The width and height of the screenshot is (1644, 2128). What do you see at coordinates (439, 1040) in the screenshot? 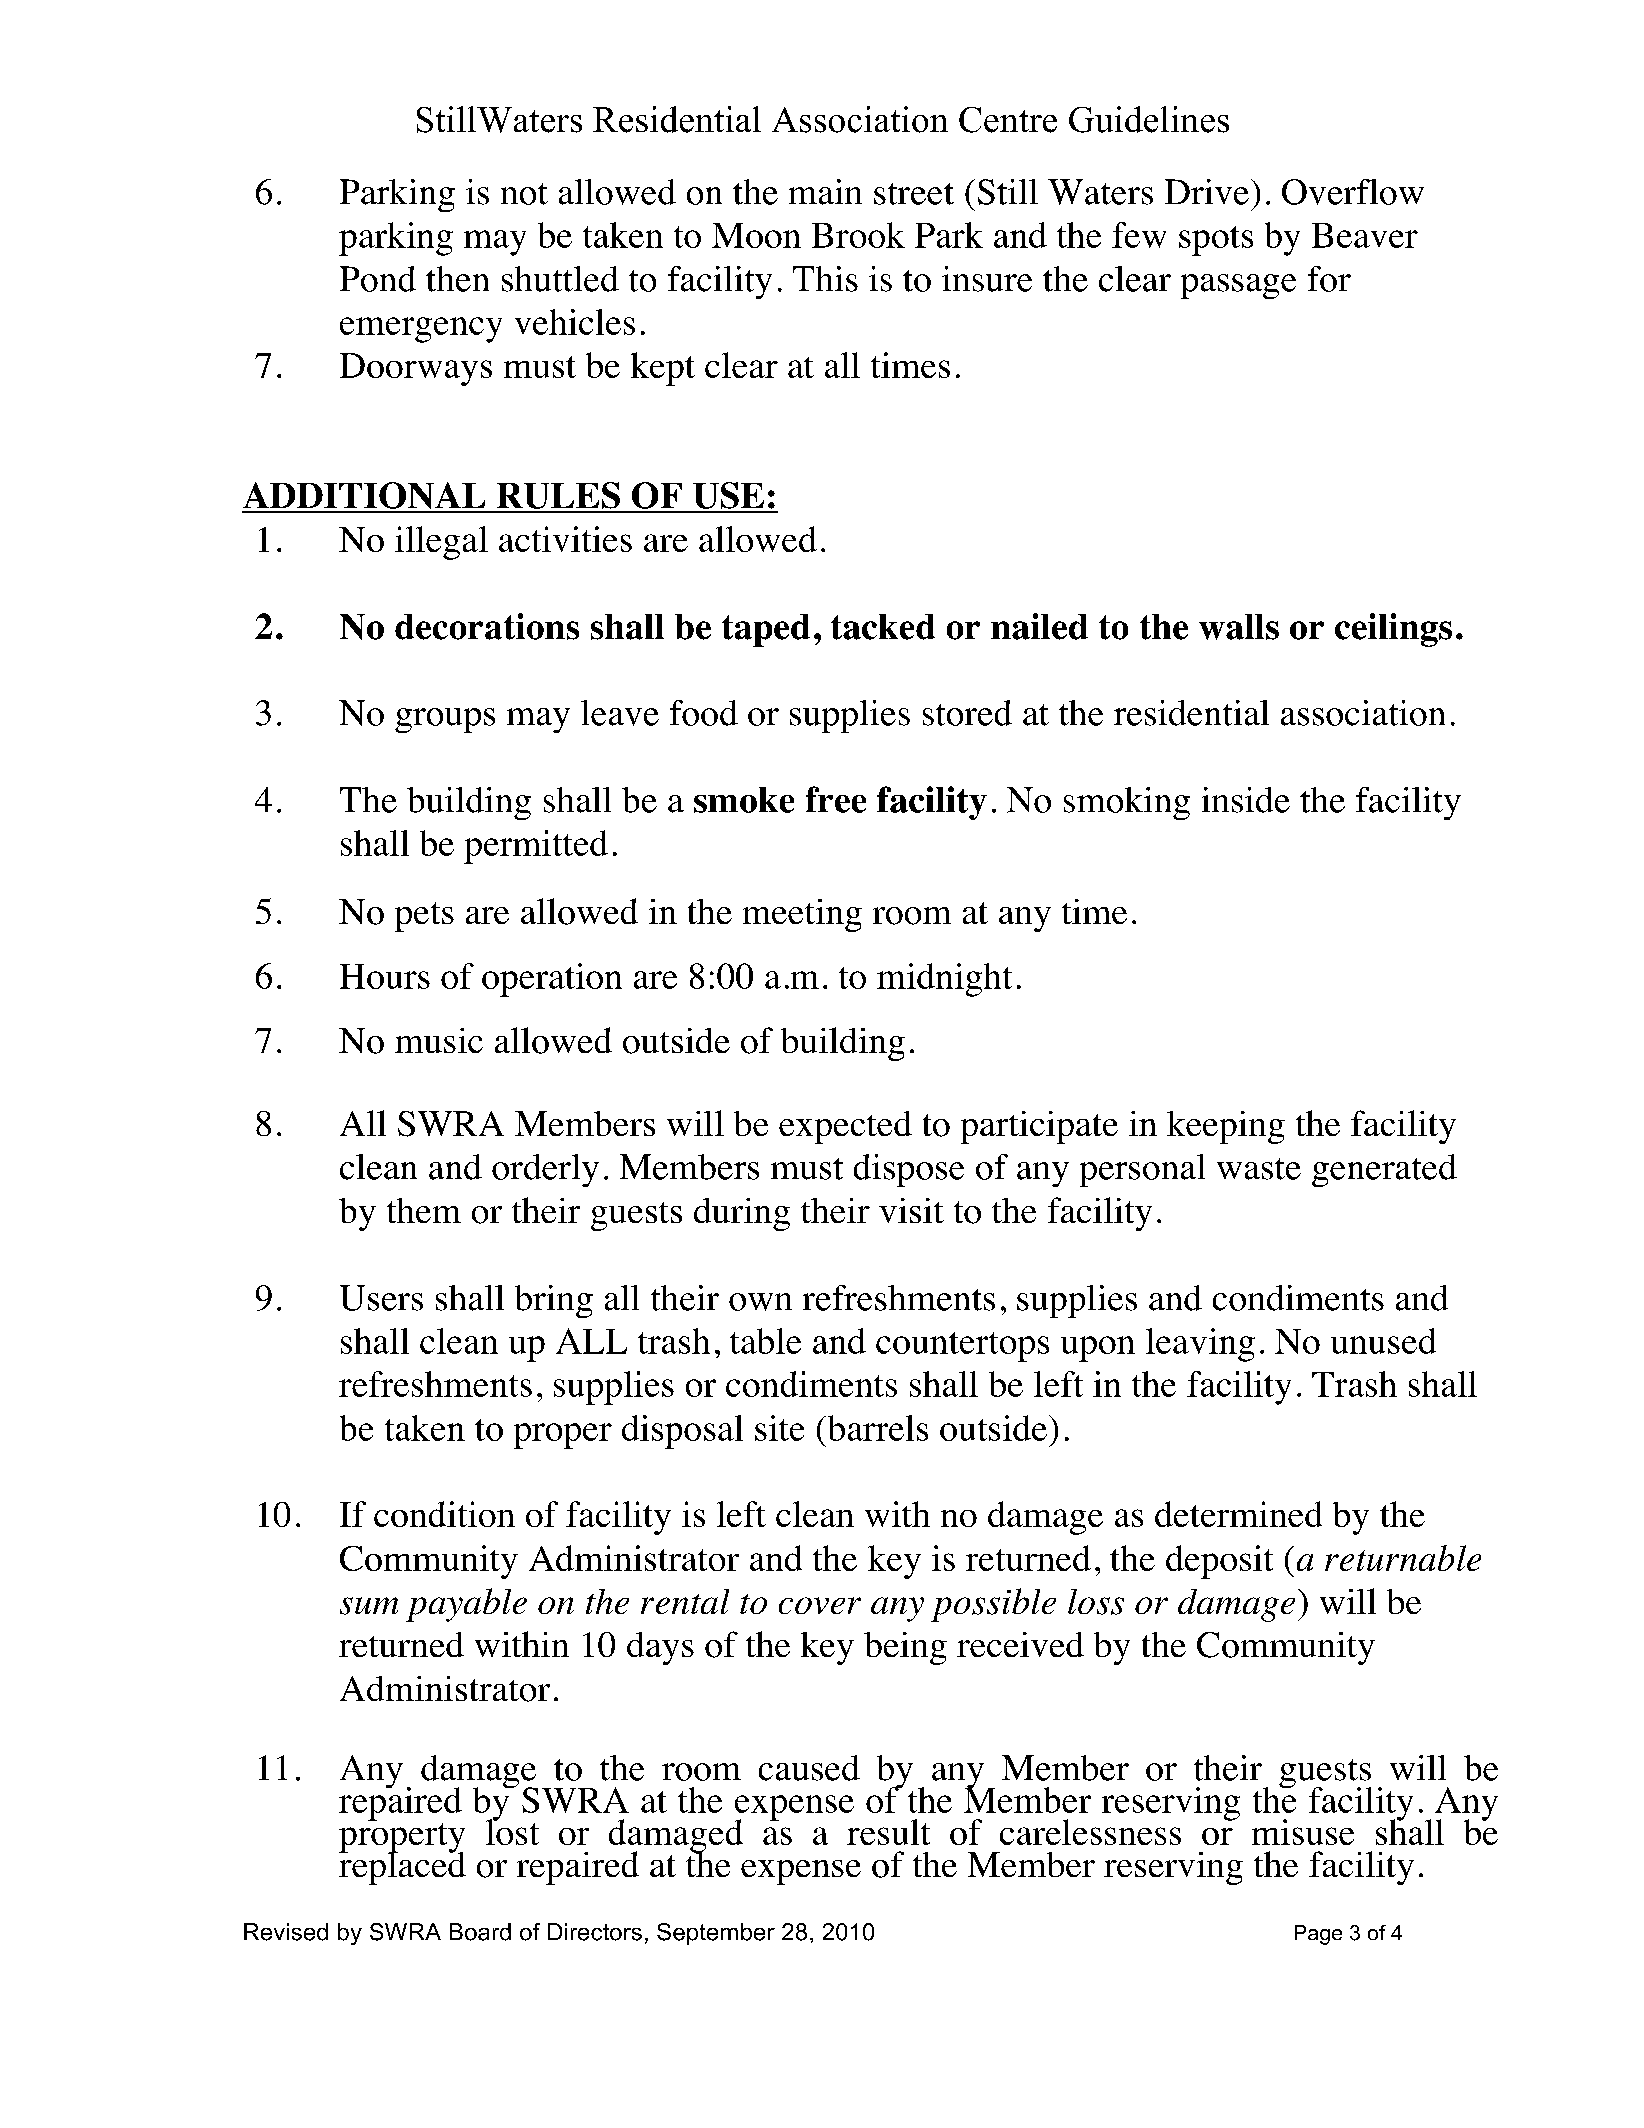
I see `music` at bounding box center [439, 1040].
